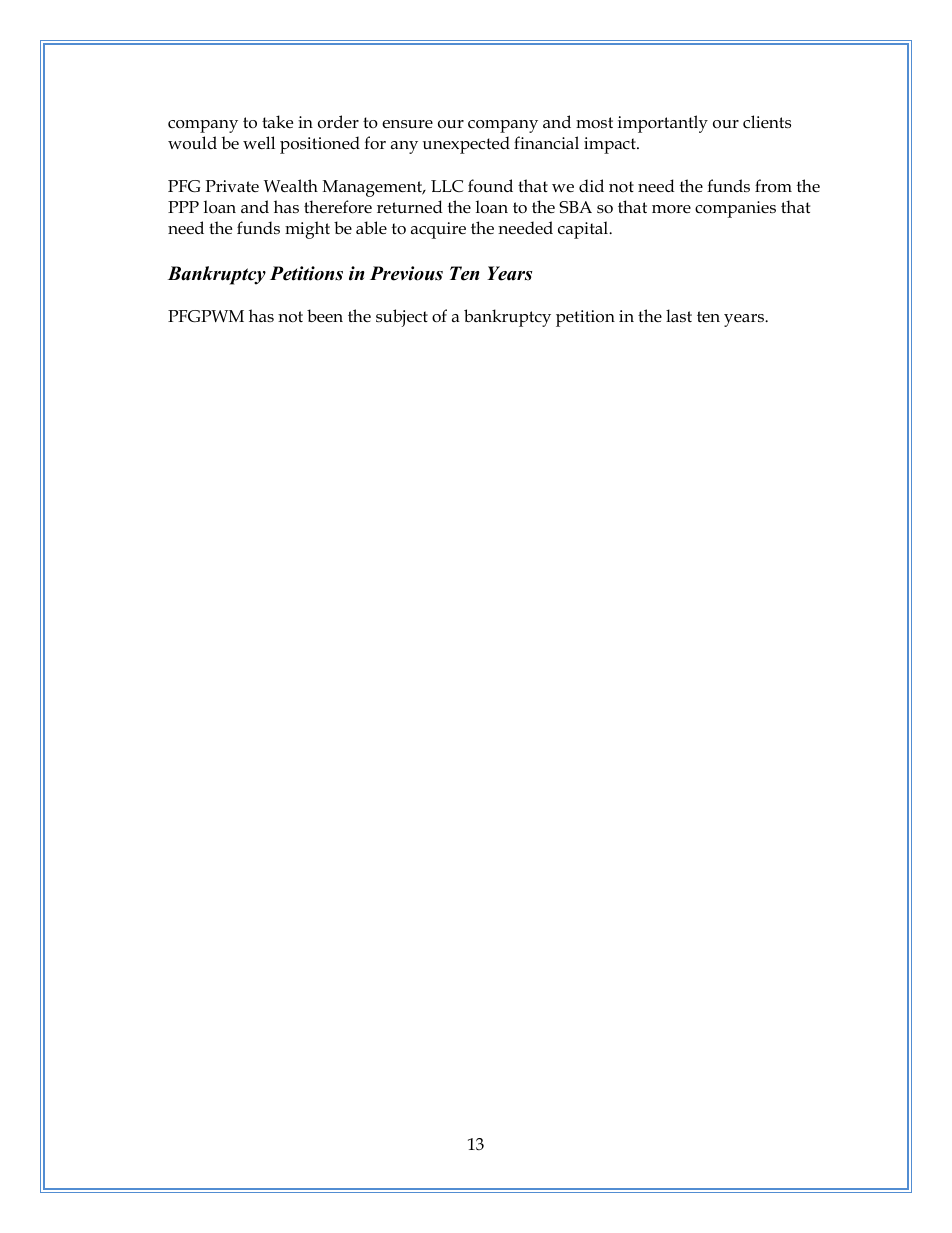  What do you see at coordinates (402, 318) in the document?
I see `subject` at bounding box center [402, 318].
